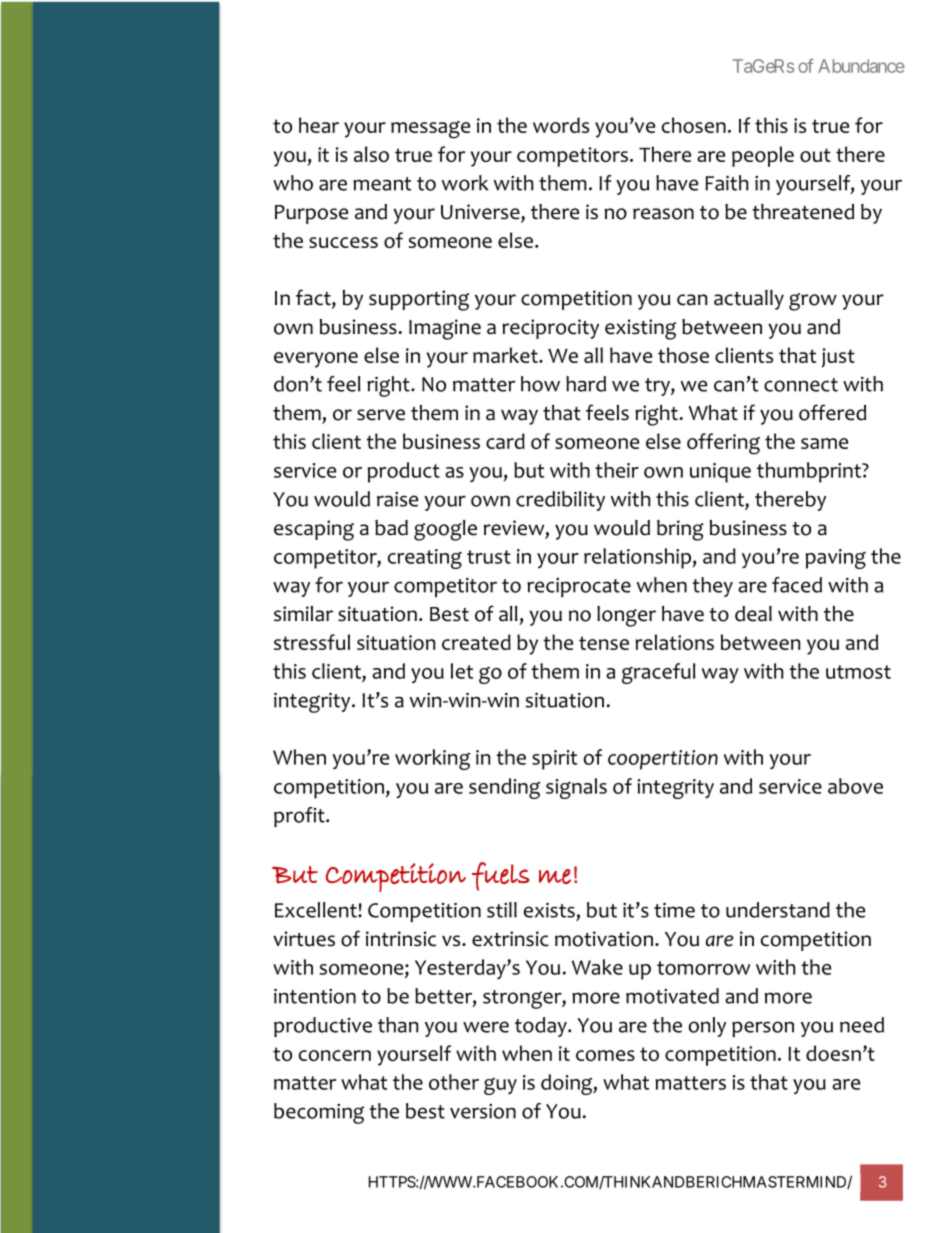 The height and width of the page is (1233, 952). I want to click on profit, so click(300, 817).
